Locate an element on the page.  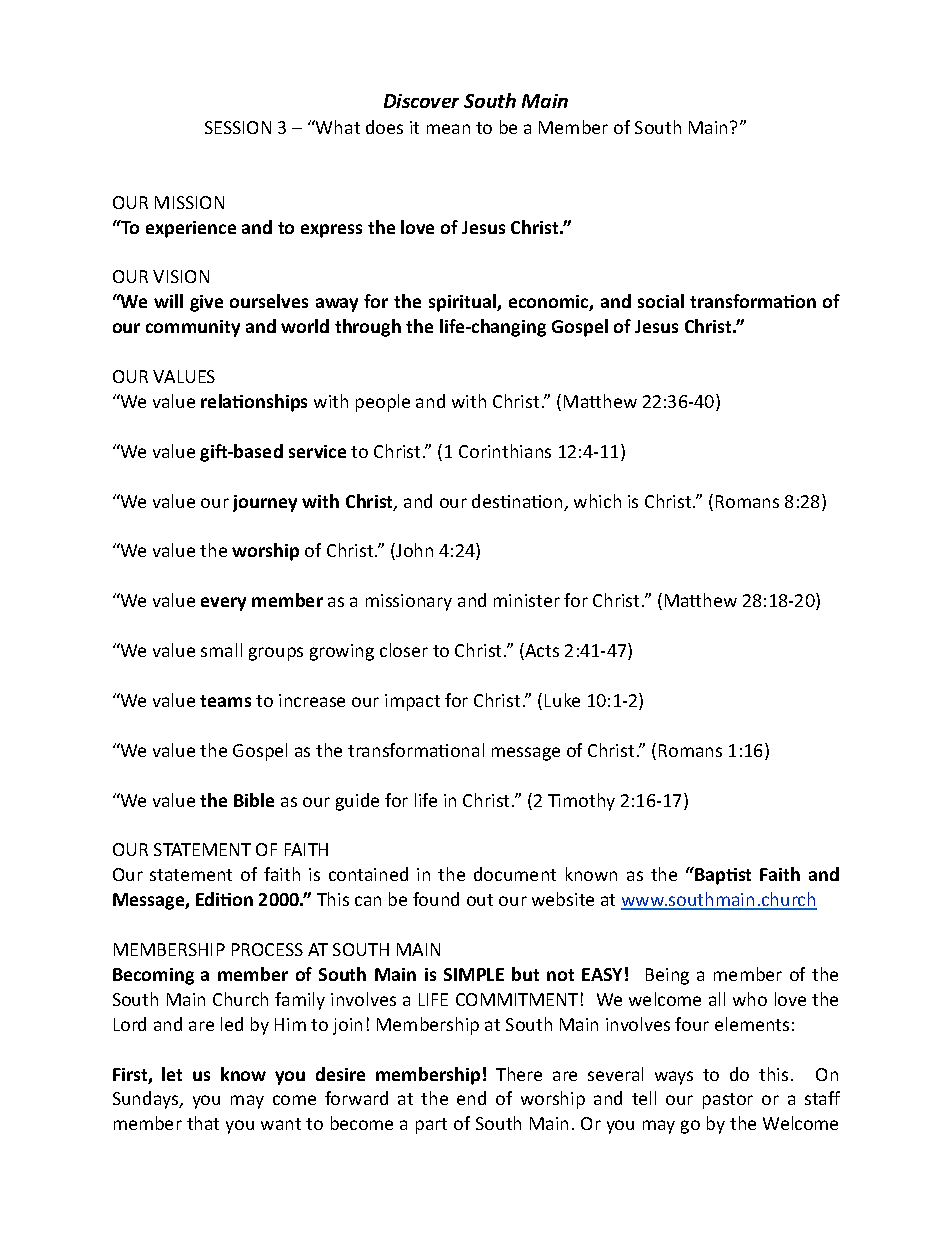
ways is located at coordinates (674, 1078).
